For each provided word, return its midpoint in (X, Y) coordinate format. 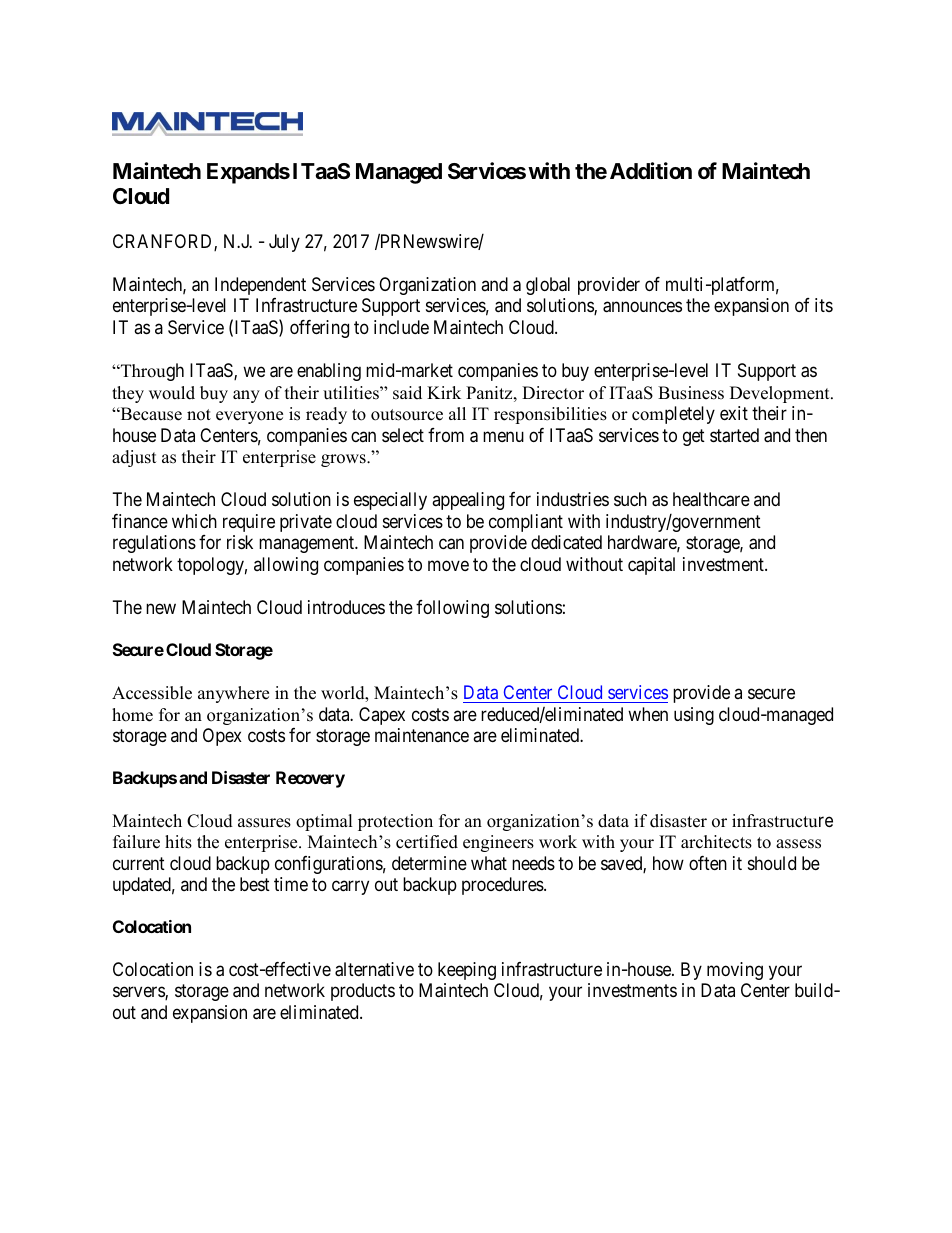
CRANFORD (164, 242)
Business (691, 393)
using (694, 716)
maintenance (422, 735)
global (548, 286)
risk (240, 542)
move (448, 565)
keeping (467, 971)
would (172, 393)
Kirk (444, 392)
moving (735, 971)
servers (139, 993)
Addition (651, 170)
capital (651, 566)
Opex (222, 737)
